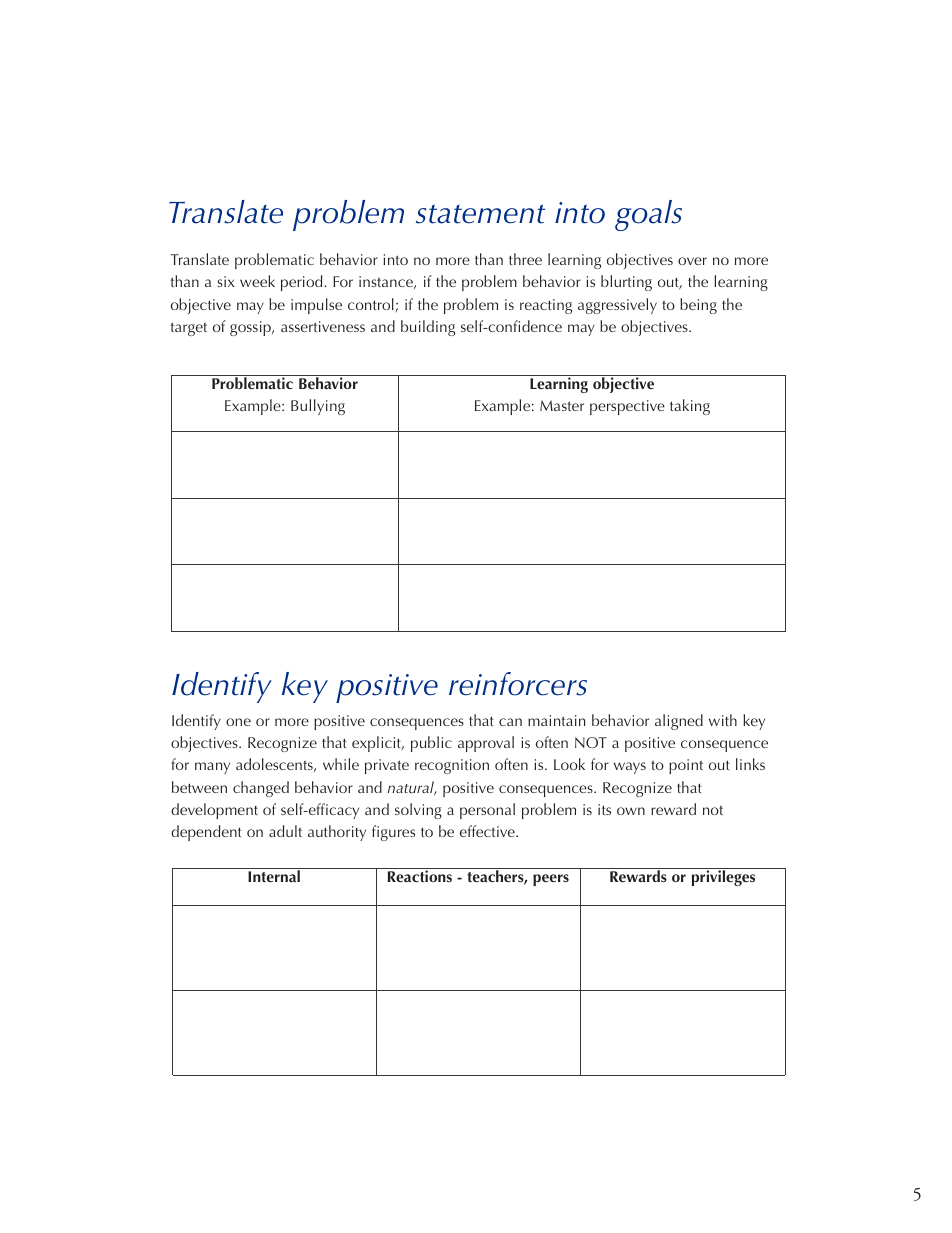 The height and width of the image is (1233, 952). I want to click on one, so click(238, 722).
